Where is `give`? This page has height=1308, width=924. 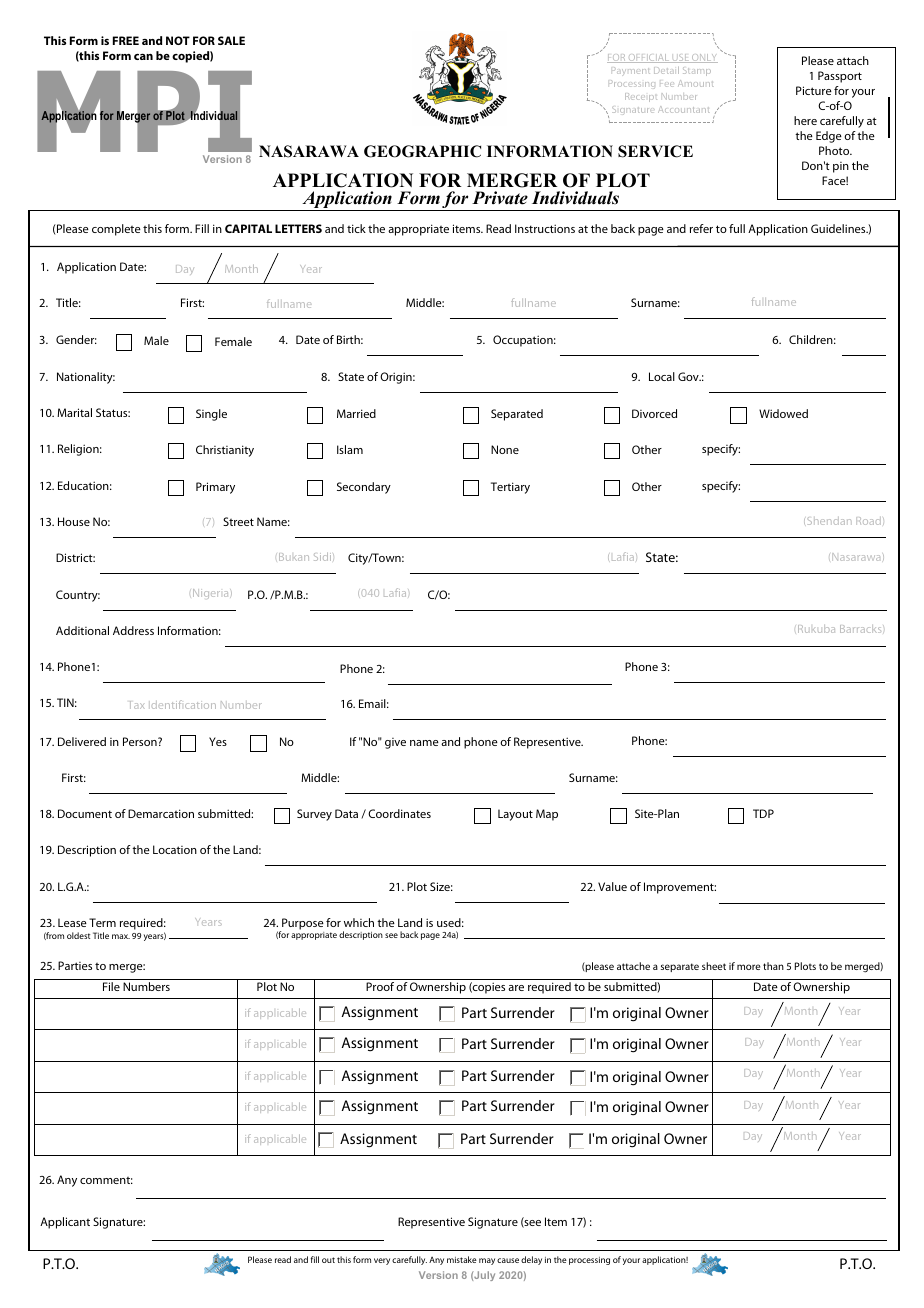
give is located at coordinates (395, 743).
